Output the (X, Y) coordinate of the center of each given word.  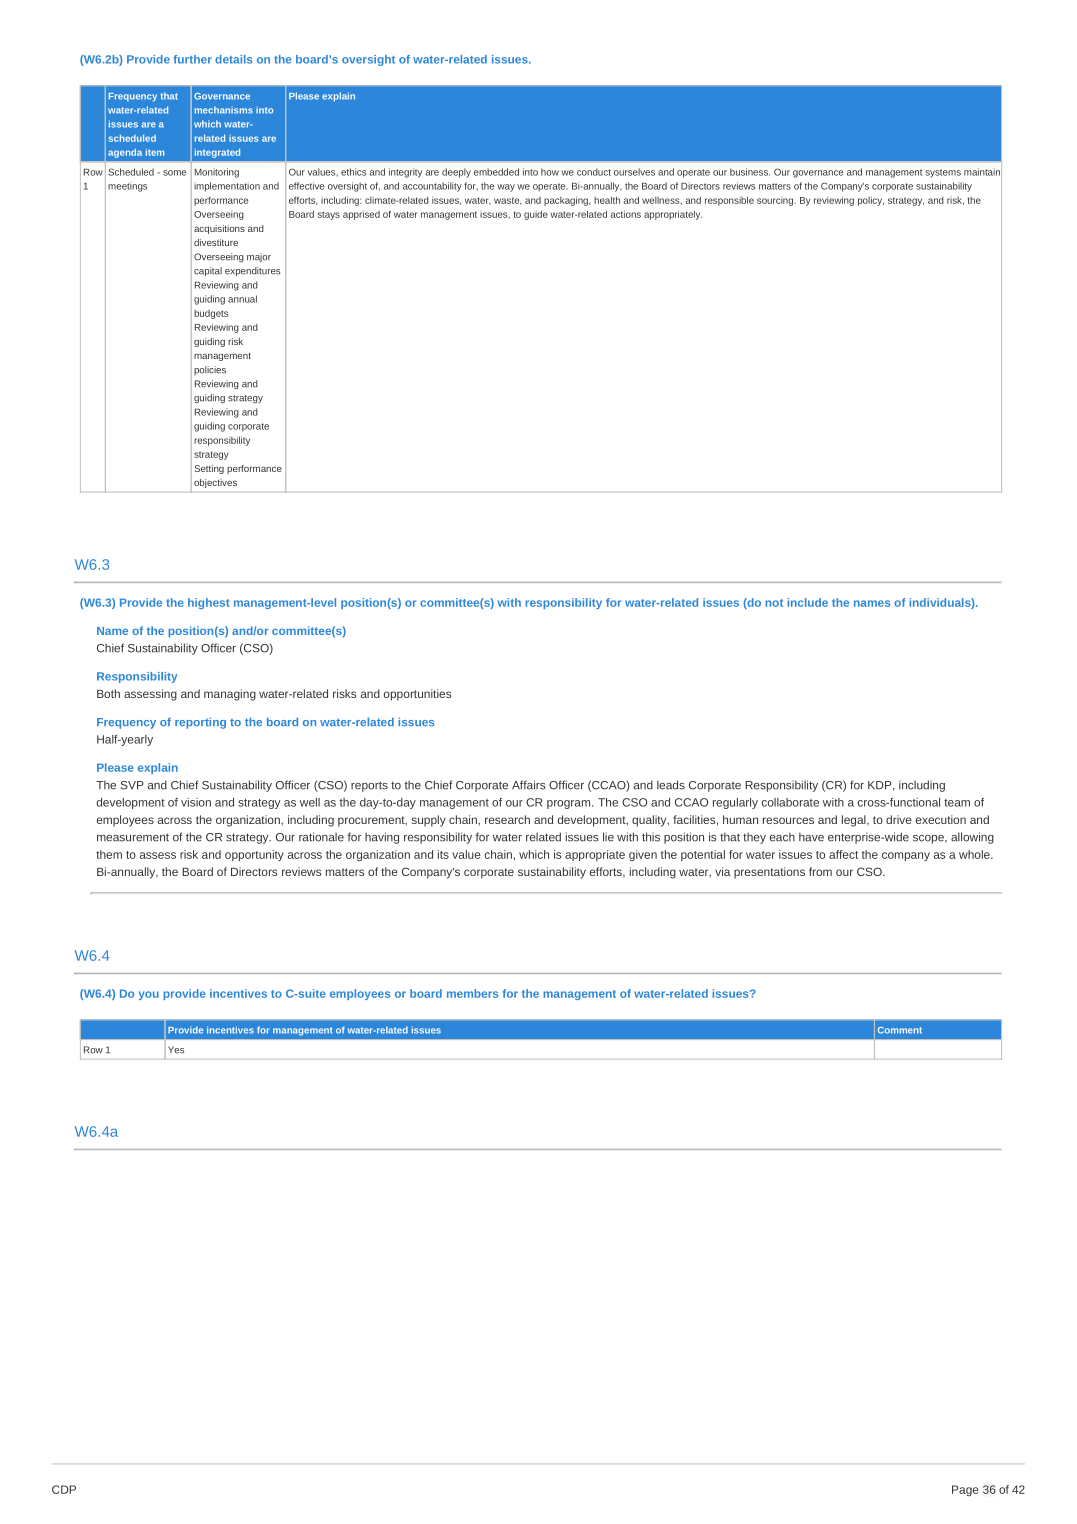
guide (536, 215)
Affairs (529, 785)
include (807, 602)
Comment (900, 1030)
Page (965, 1490)
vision (196, 802)
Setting (209, 469)
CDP (64, 1489)
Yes (176, 1050)
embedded (496, 172)
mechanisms (224, 110)
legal (855, 821)
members (472, 993)
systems (943, 173)
